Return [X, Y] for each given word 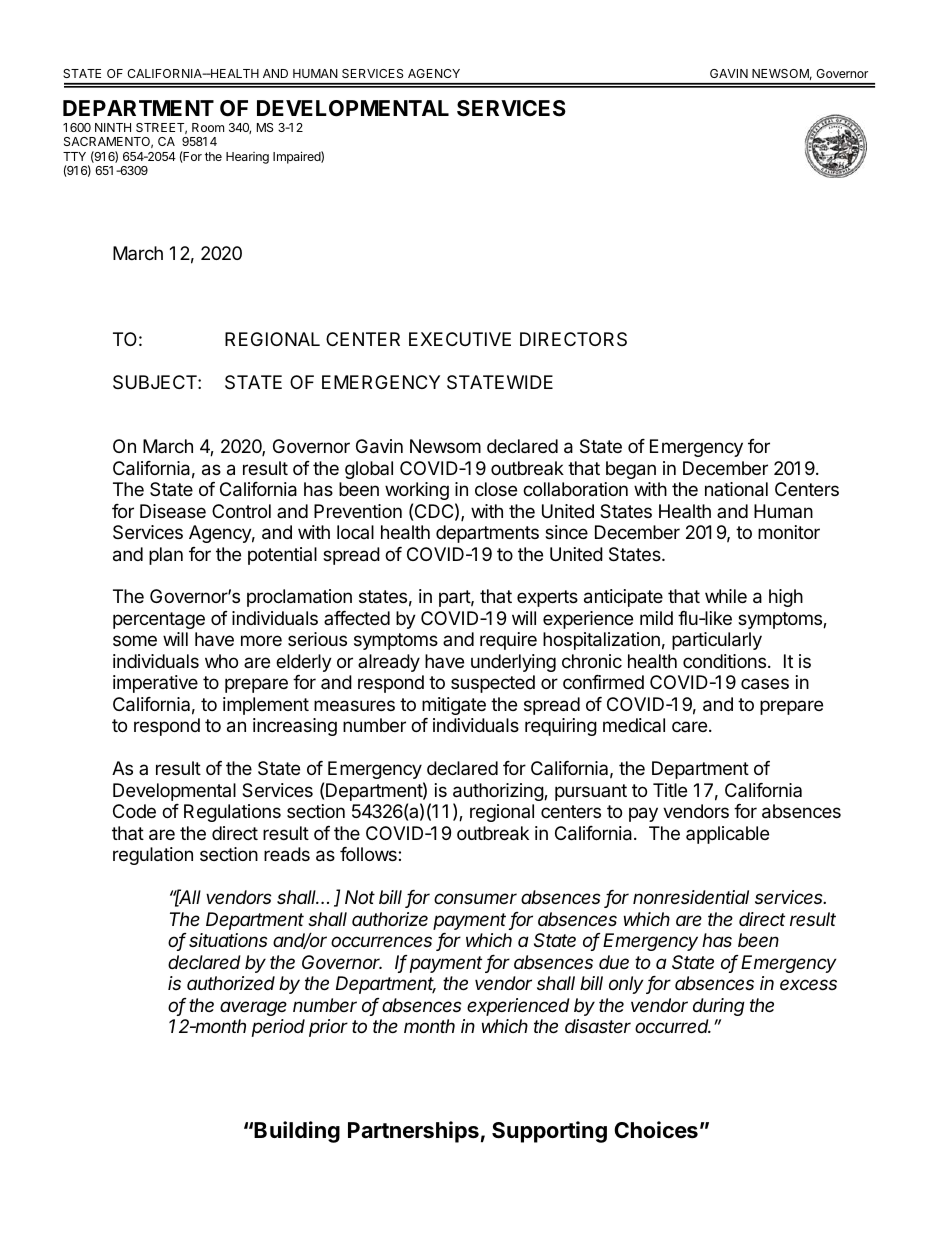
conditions [724, 661]
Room [208, 127]
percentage [159, 620]
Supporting [549, 1132]
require [508, 641]
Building [297, 1132]
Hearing [247, 158]
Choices [656, 1130]
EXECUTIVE [460, 339]
